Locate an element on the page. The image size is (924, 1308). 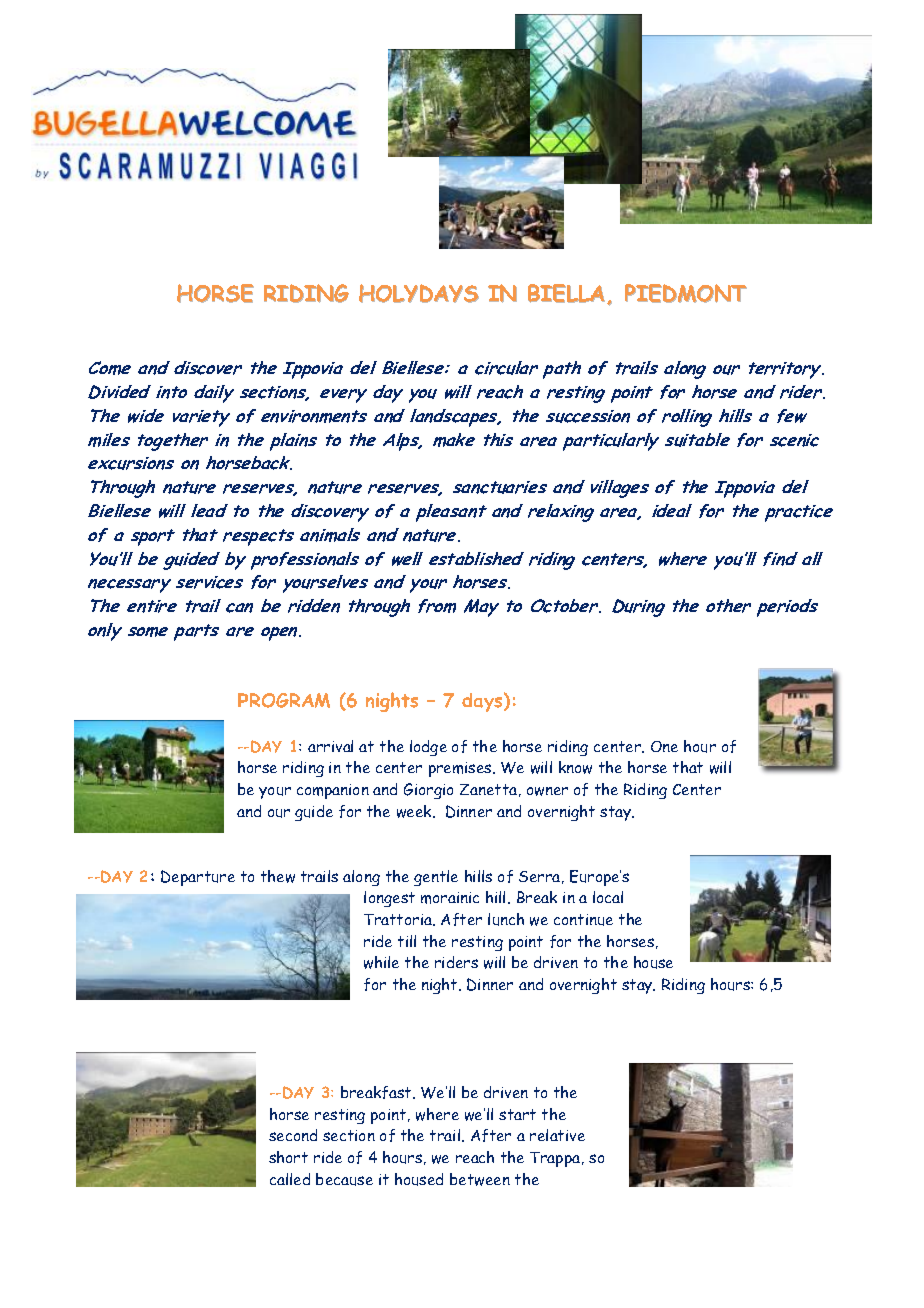
relative is located at coordinates (557, 1135).
